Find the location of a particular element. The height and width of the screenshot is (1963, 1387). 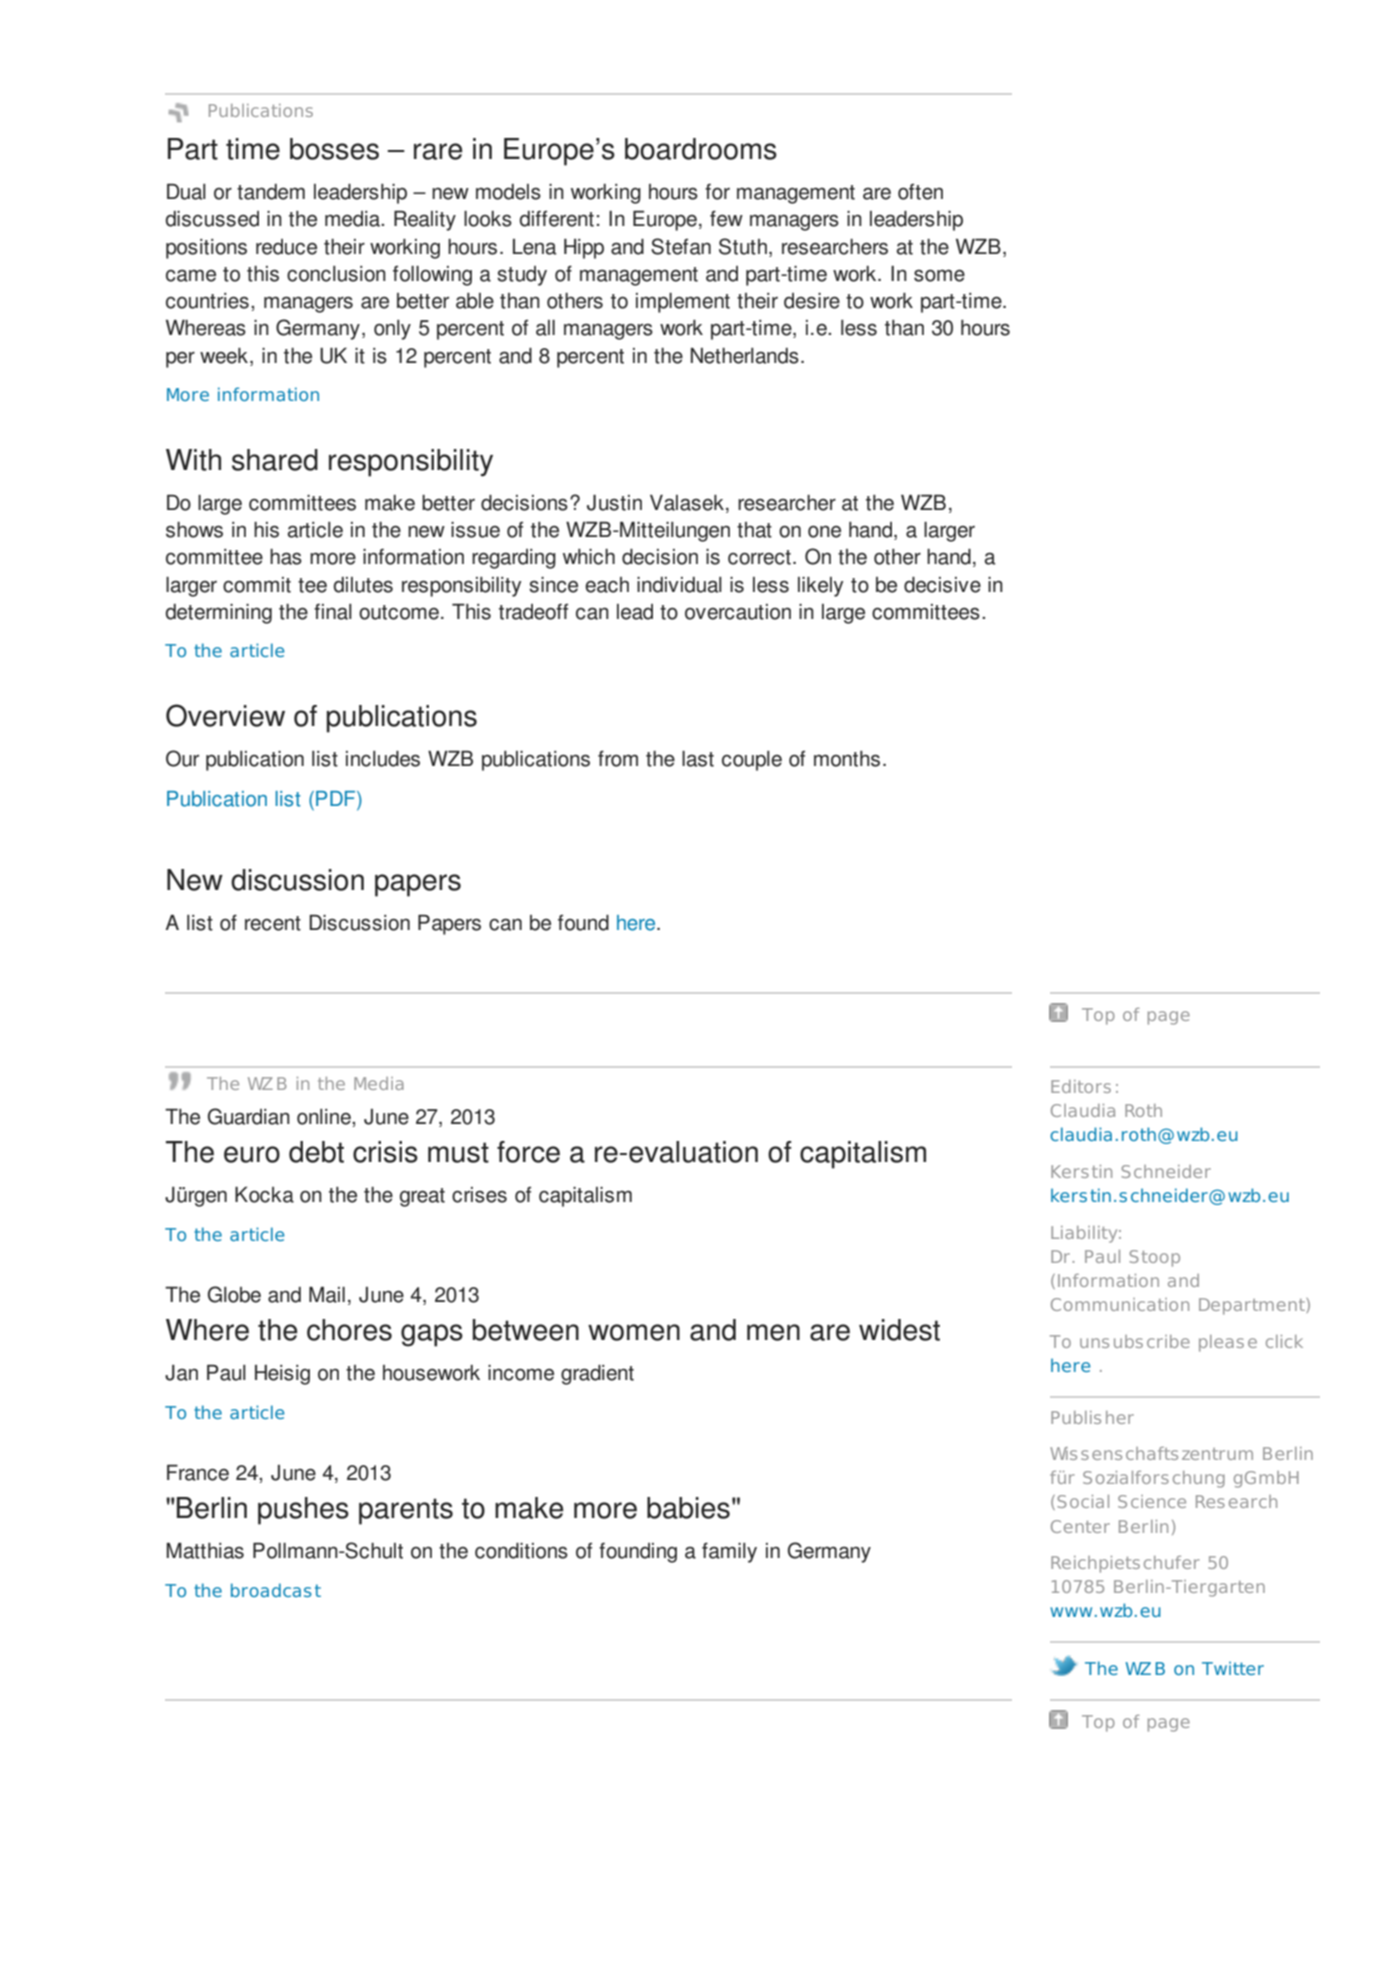

family is located at coordinates (729, 1552).
